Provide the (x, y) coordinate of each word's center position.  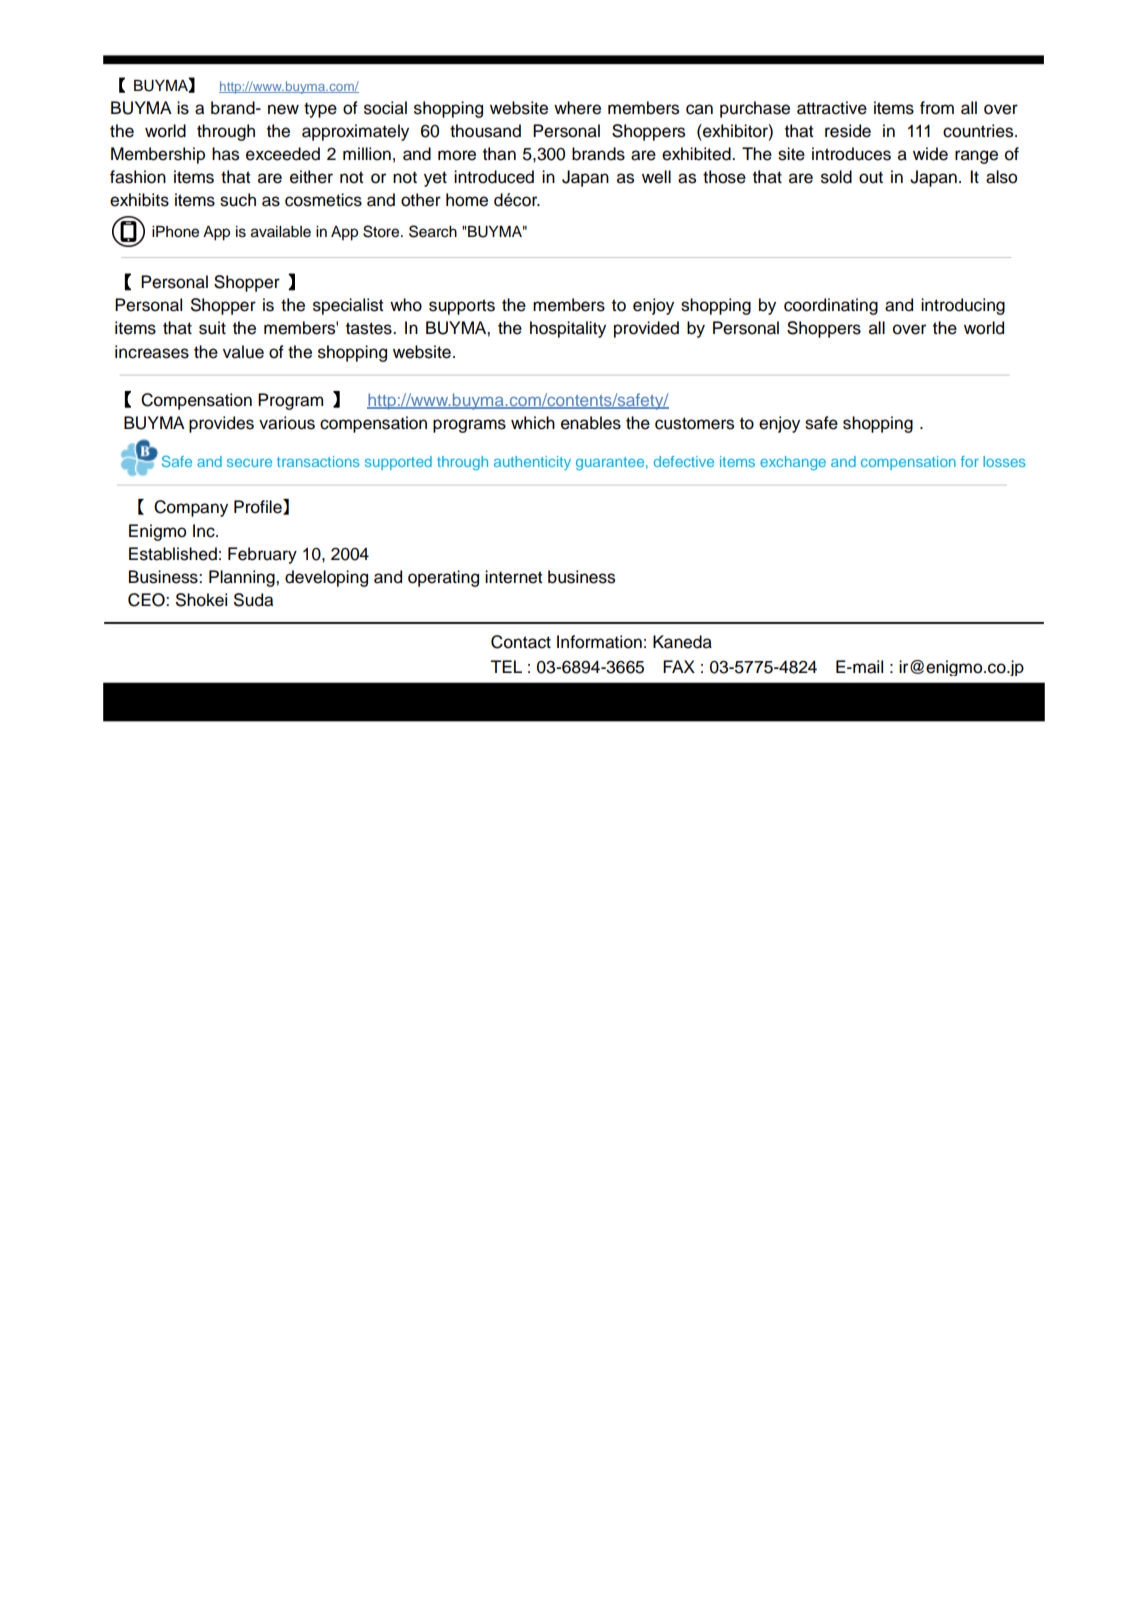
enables (591, 423)
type (320, 110)
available (281, 232)
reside (848, 131)
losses (1004, 461)
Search (433, 231)
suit (212, 328)
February (262, 555)
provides (221, 424)
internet (513, 577)
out (871, 177)
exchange (793, 463)
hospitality (568, 329)
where (577, 108)
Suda (253, 600)
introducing (963, 306)
